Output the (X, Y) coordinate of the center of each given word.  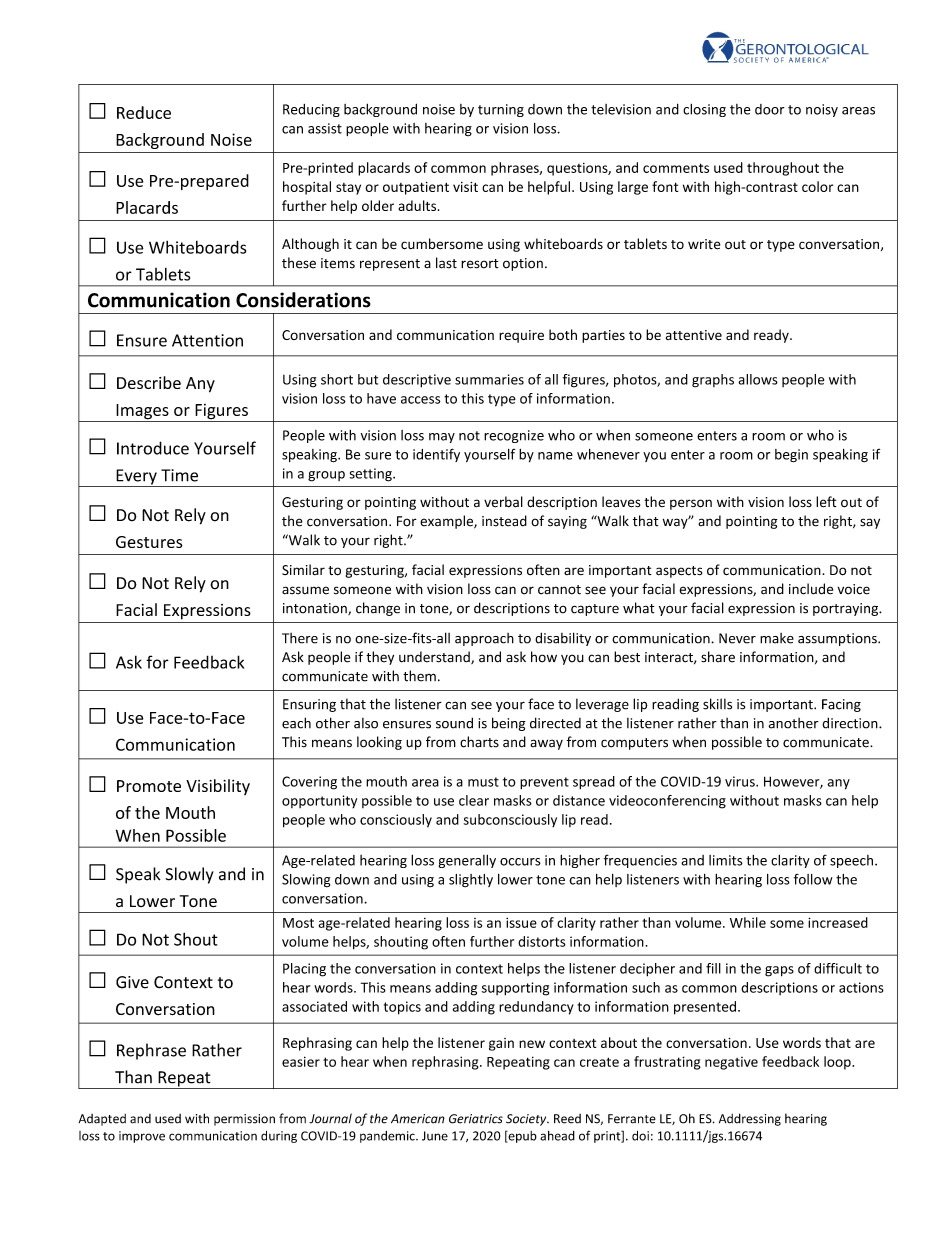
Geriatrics (476, 1119)
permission (244, 1120)
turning (501, 110)
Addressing (750, 1119)
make (777, 638)
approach (484, 639)
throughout (783, 169)
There (300, 638)
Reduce (144, 112)
